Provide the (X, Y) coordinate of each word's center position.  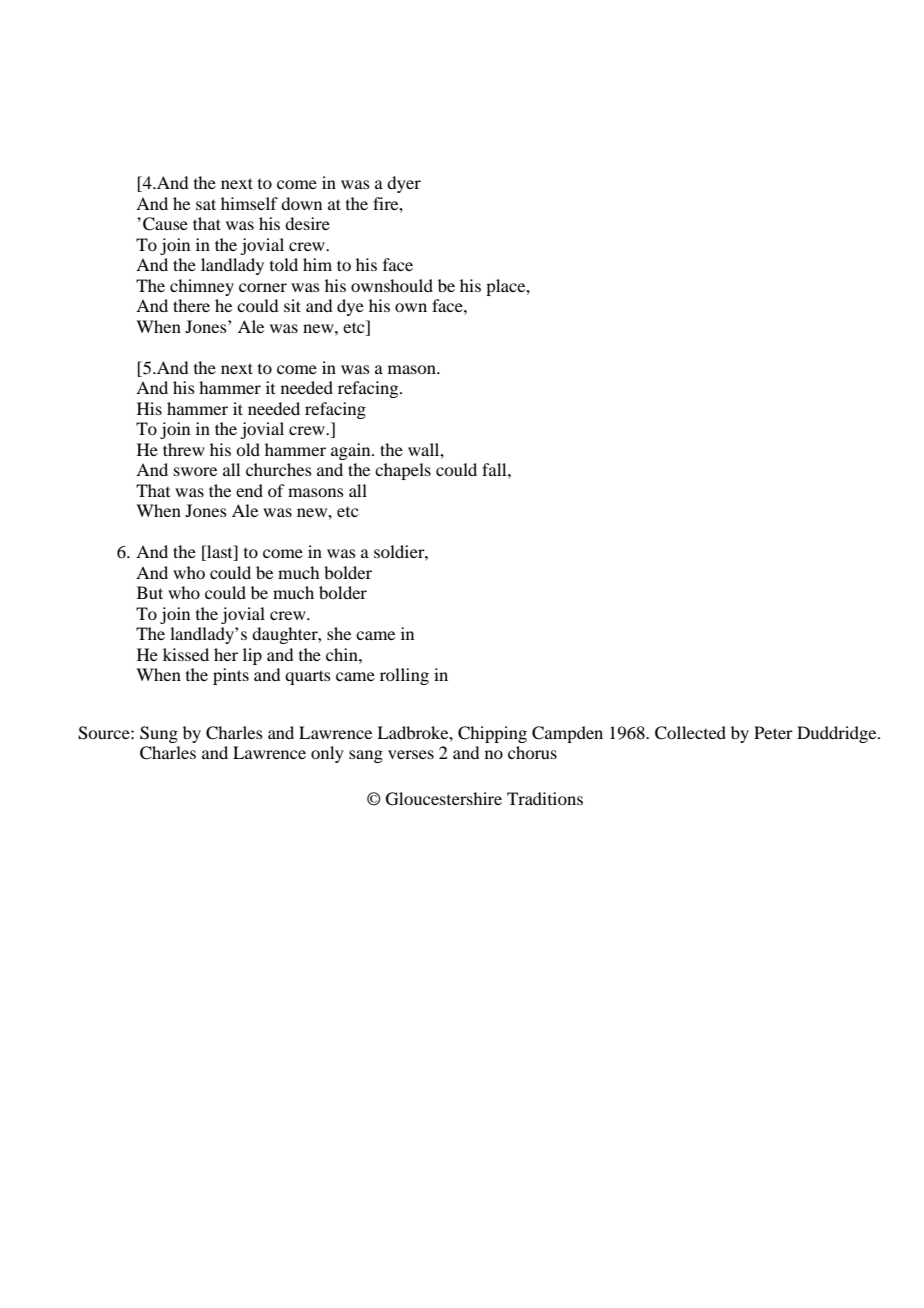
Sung (159, 734)
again (352, 451)
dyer (404, 184)
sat (206, 204)
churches (279, 469)
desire (307, 223)
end (249, 490)
